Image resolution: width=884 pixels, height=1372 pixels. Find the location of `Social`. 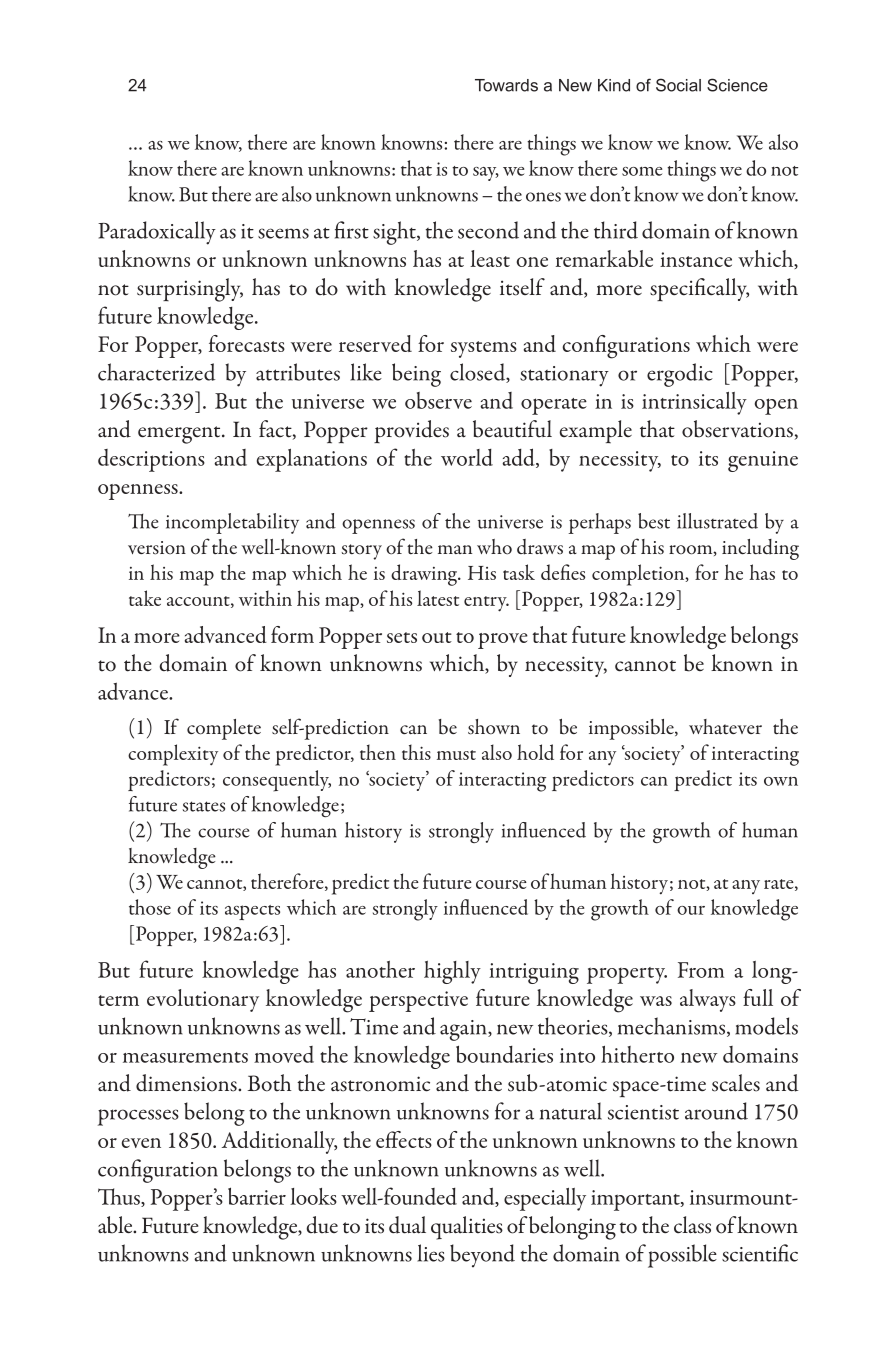

Social is located at coordinates (678, 85).
